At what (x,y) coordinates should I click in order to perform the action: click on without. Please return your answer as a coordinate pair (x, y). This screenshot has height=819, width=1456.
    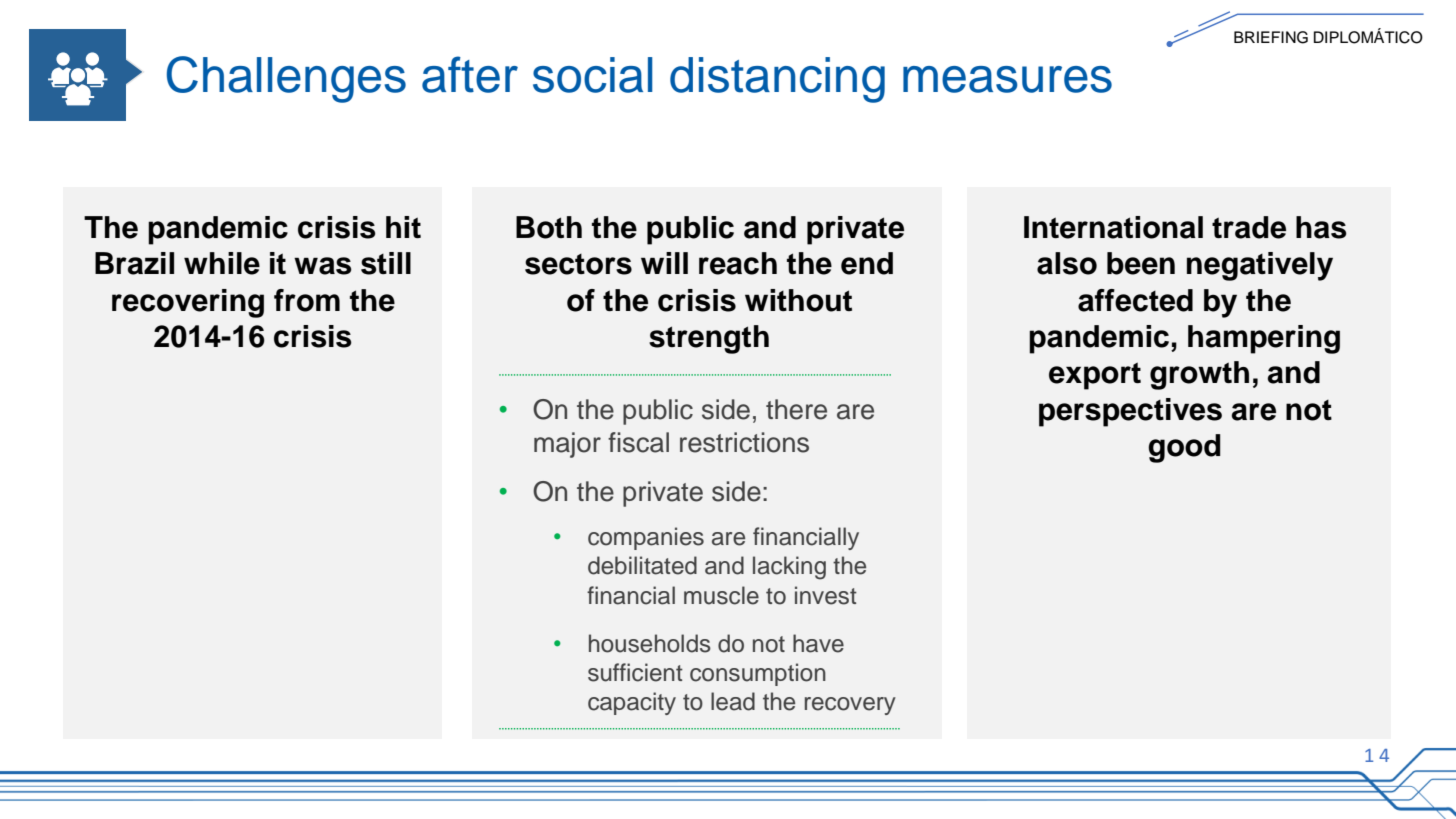
    Looking at the image, I should click on (798, 300).
